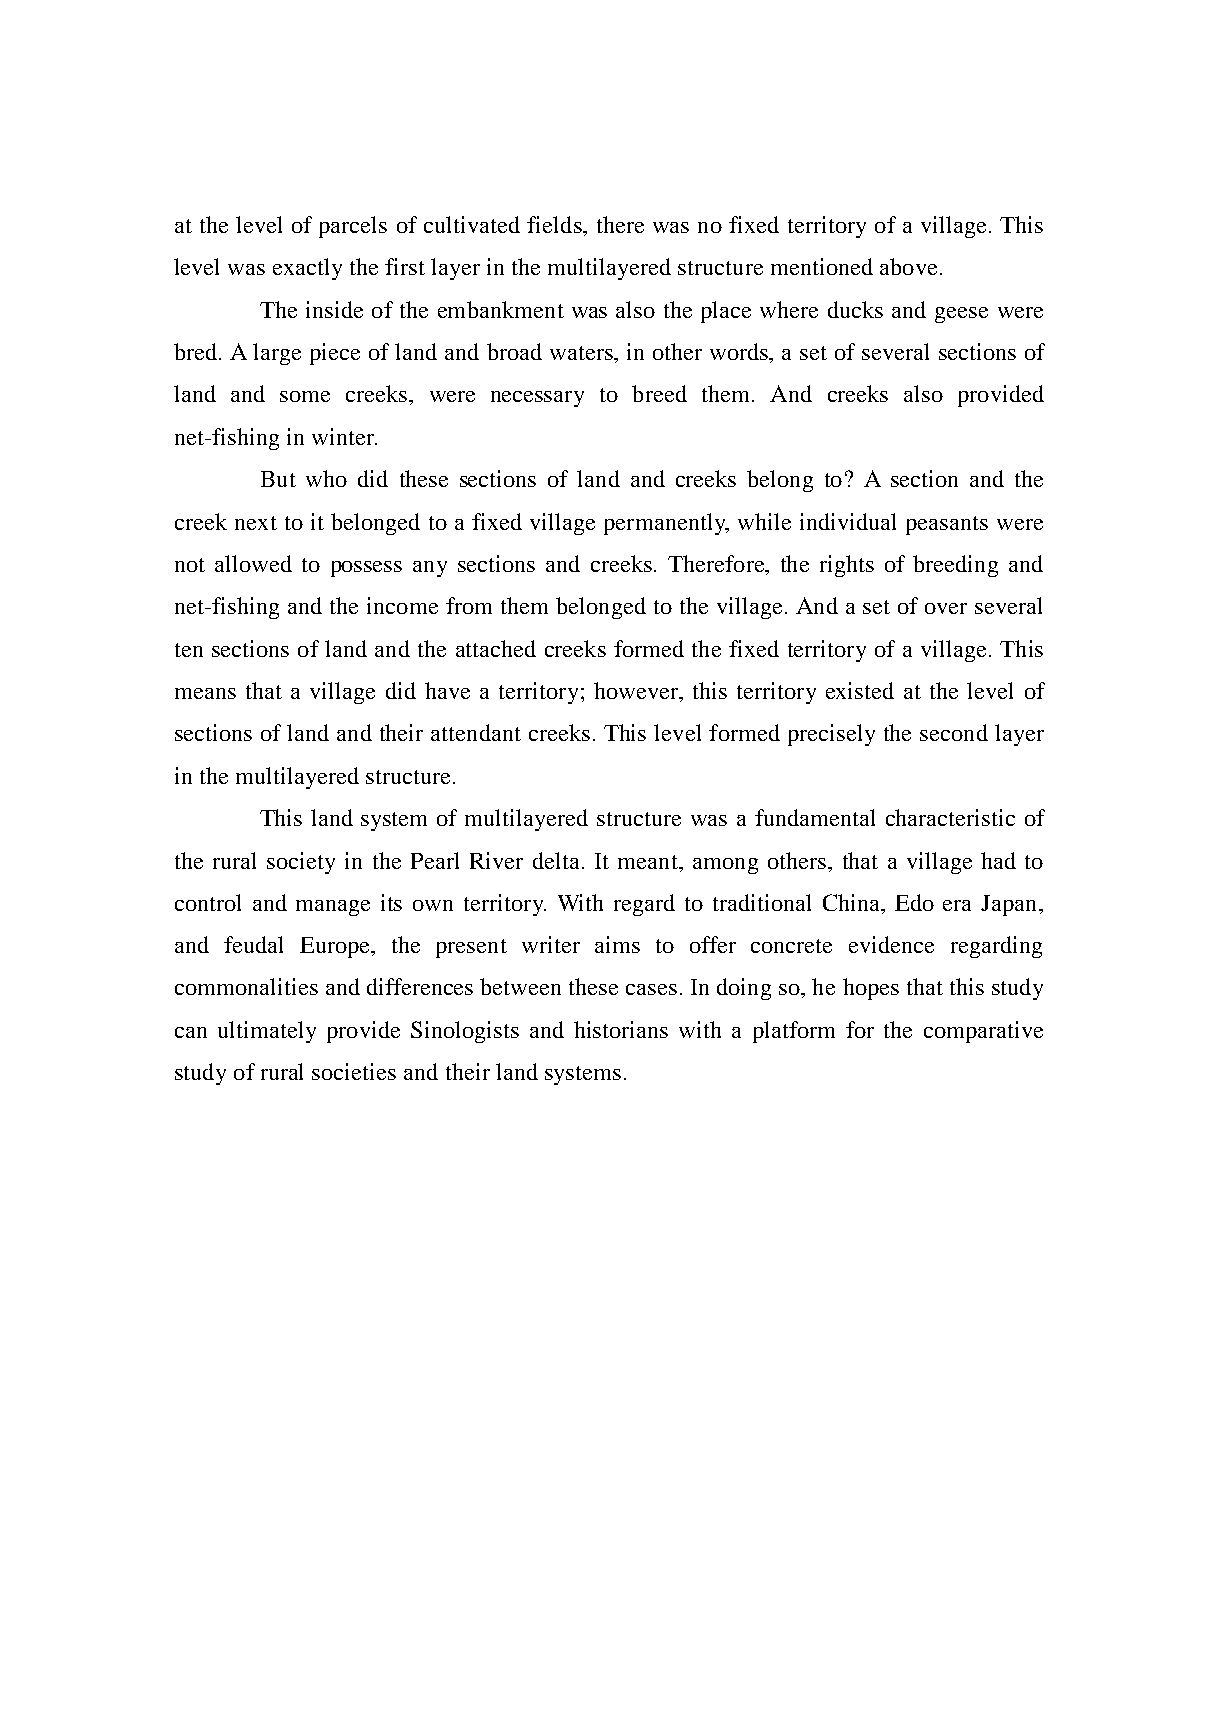 This image has width=1218, height=1723. I want to click on society, so click(301, 863).
